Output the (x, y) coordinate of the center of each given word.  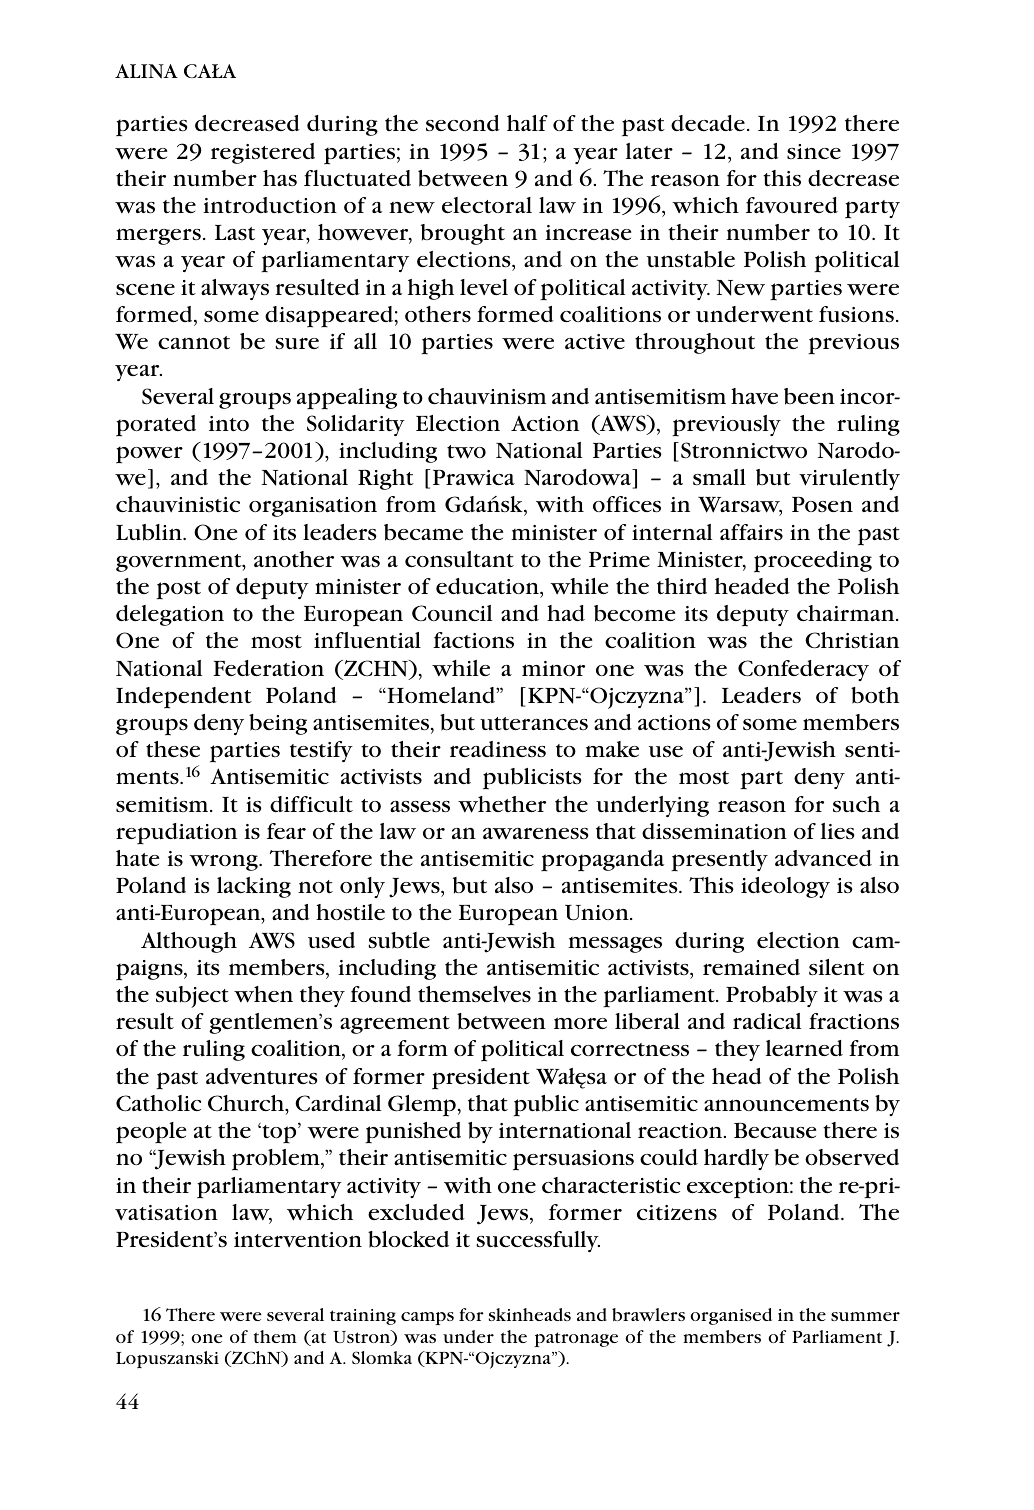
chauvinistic (178, 504)
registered (263, 153)
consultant (459, 559)
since (814, 152)
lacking (254, 887)
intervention (298, 1239)
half (527, 123)
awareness (536, 834)
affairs (751, 532)
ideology (785, 887)
